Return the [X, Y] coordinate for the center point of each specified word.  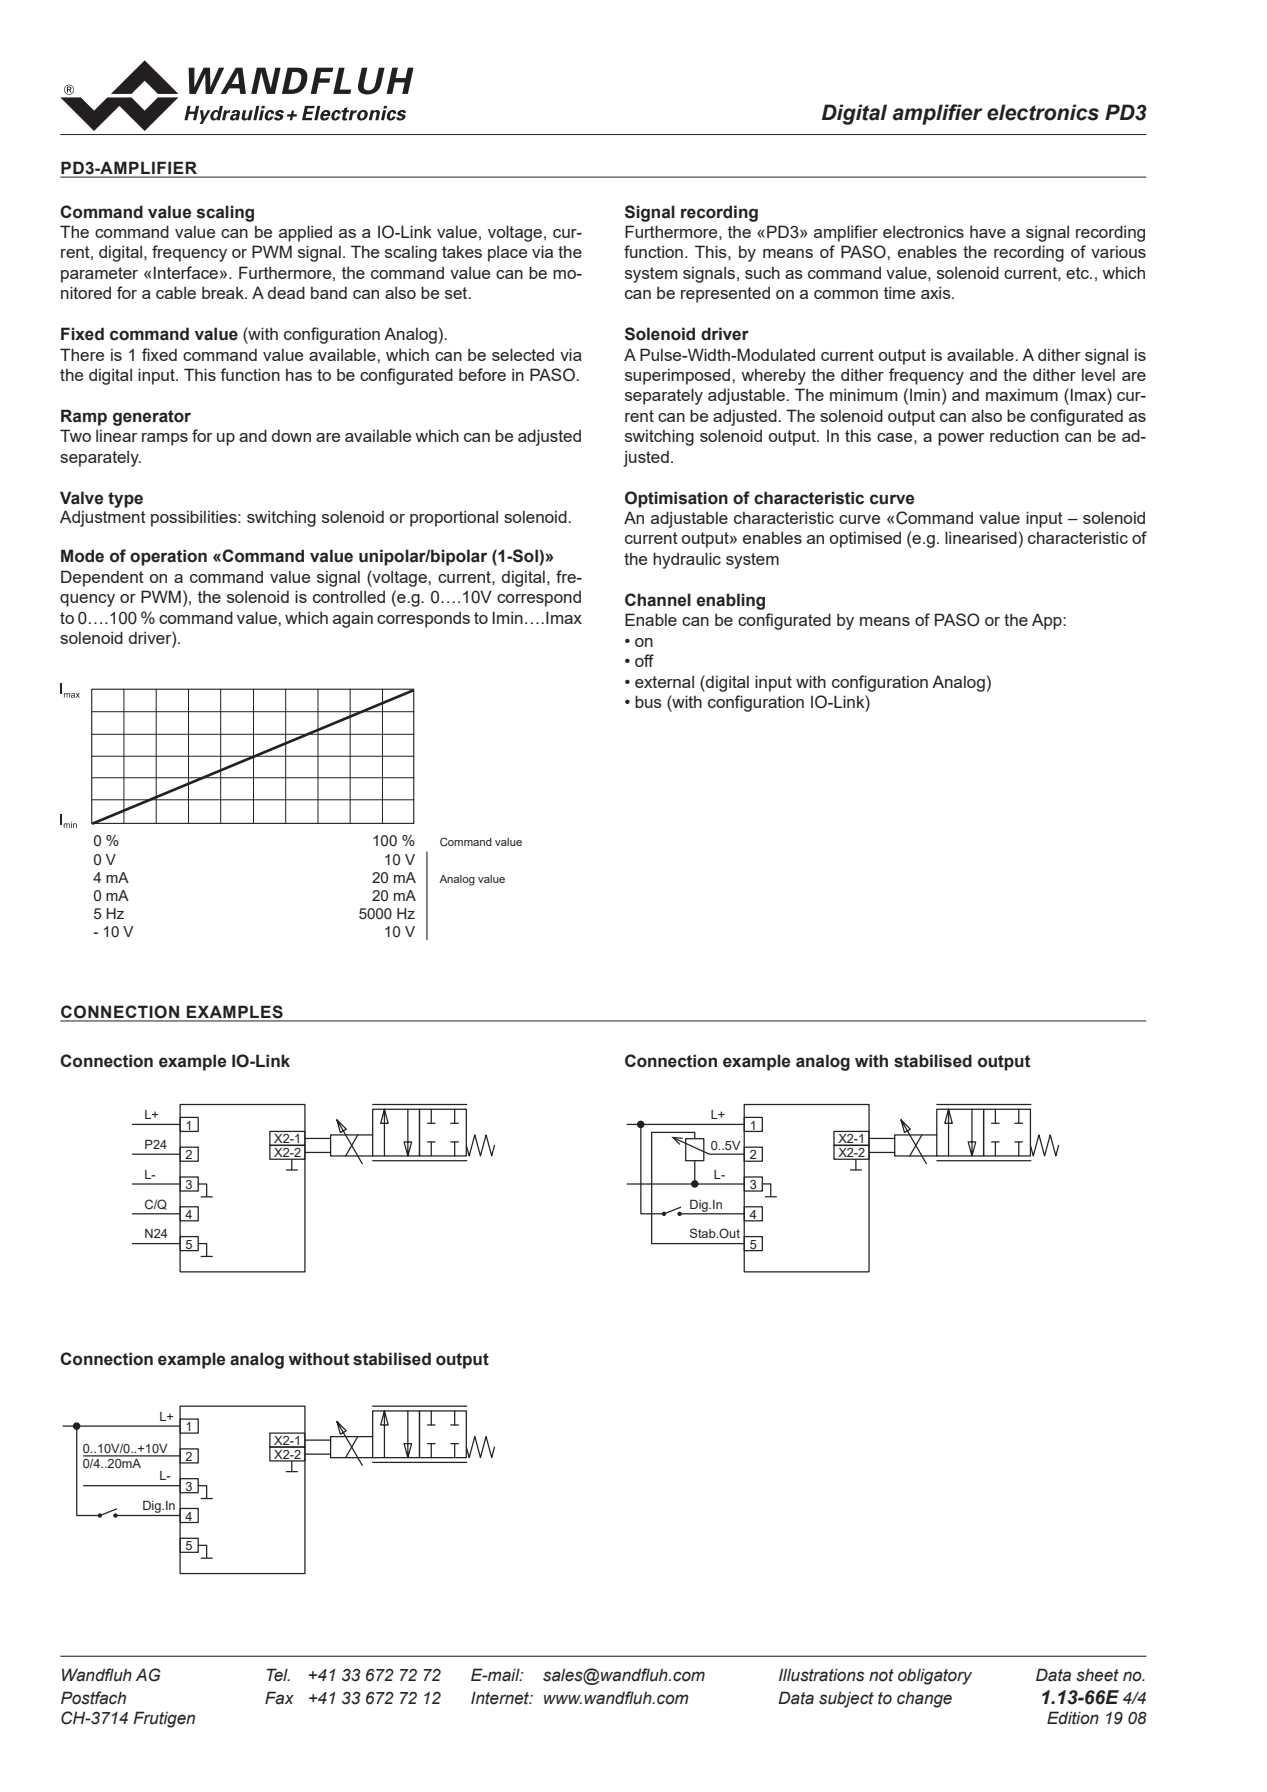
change [924, 1699]
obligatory [935, 1676]
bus [648, 701]
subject [846, 1699]
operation [168, 557]
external [664, 681]
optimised [865, 539]
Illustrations [821, 1675]
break [224, 292]
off [644, 660]
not [881, 1675]
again [353, 619]
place [507, 253]
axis [937, 292]
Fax [279, 1698]
